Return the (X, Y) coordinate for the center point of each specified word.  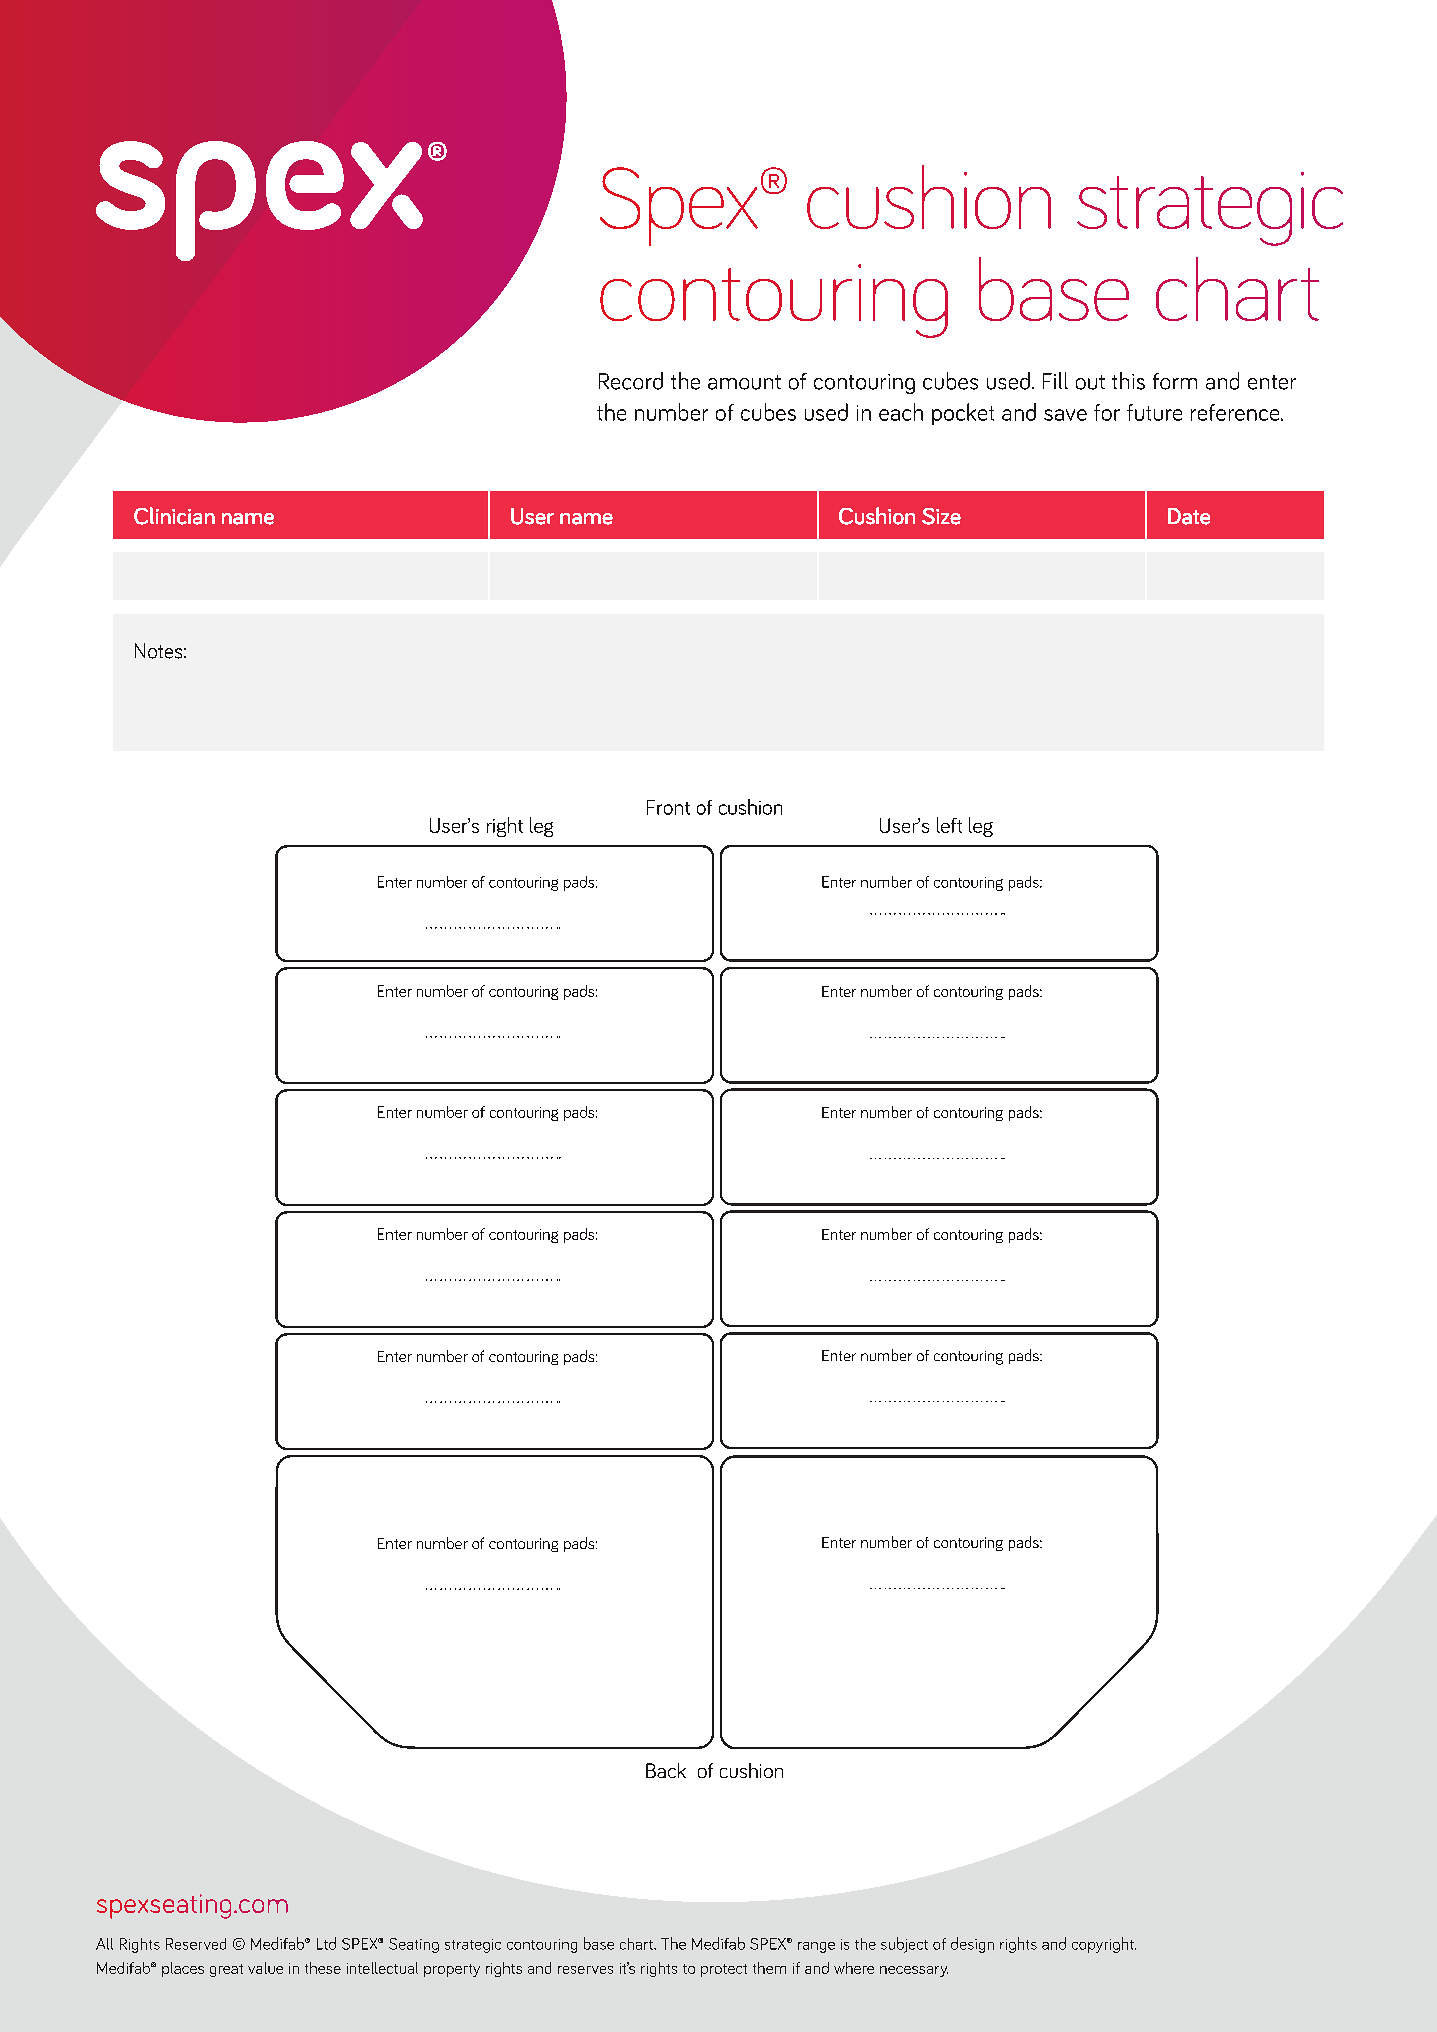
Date (1189, 516)
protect (724, 1970)
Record (631, 381)
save (1065, 415)
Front (668, 807)
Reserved (196, 1944)
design (972, 1945)
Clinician (174, 516)
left (949, 825)
